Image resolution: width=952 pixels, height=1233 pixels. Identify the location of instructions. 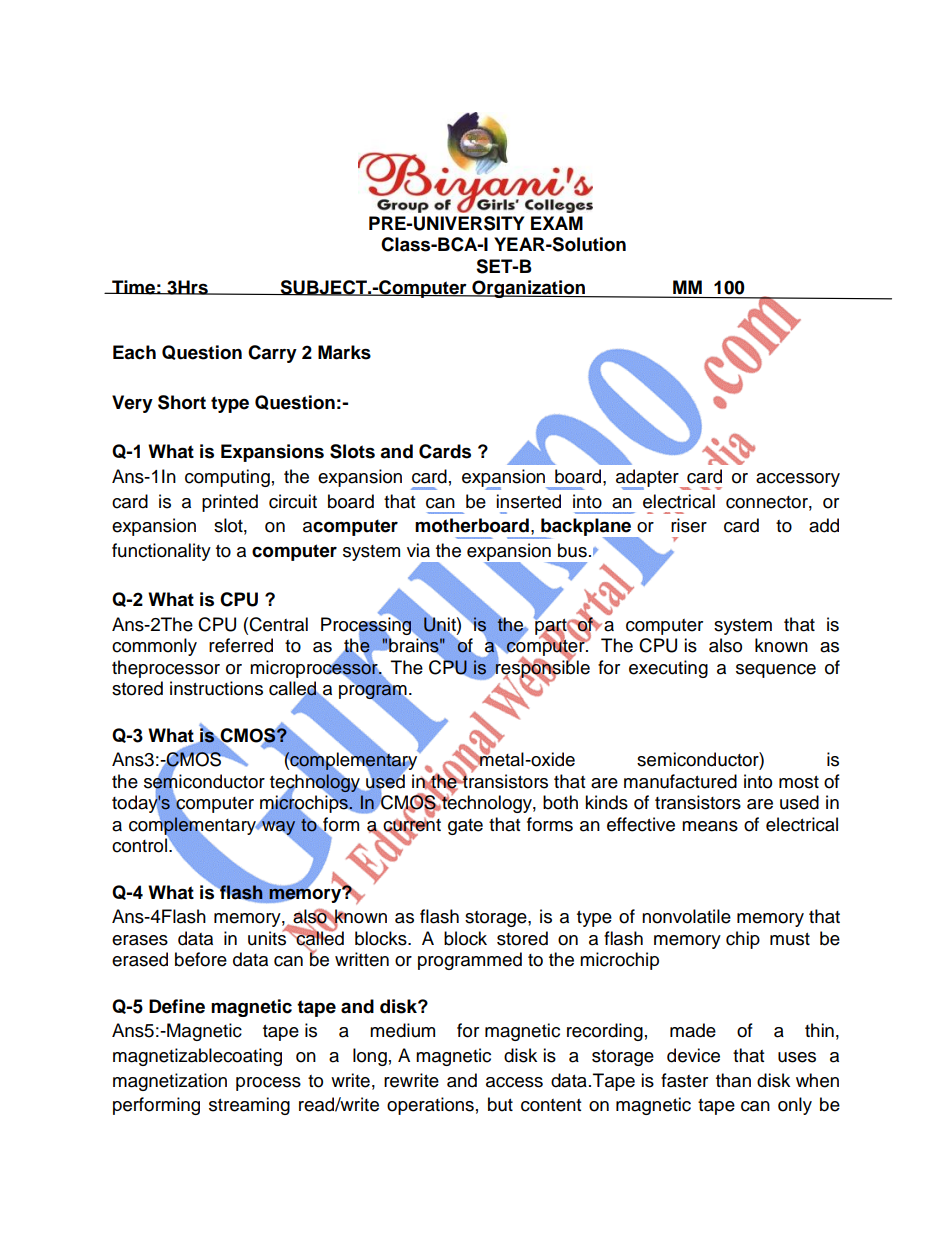
(216, 688).
